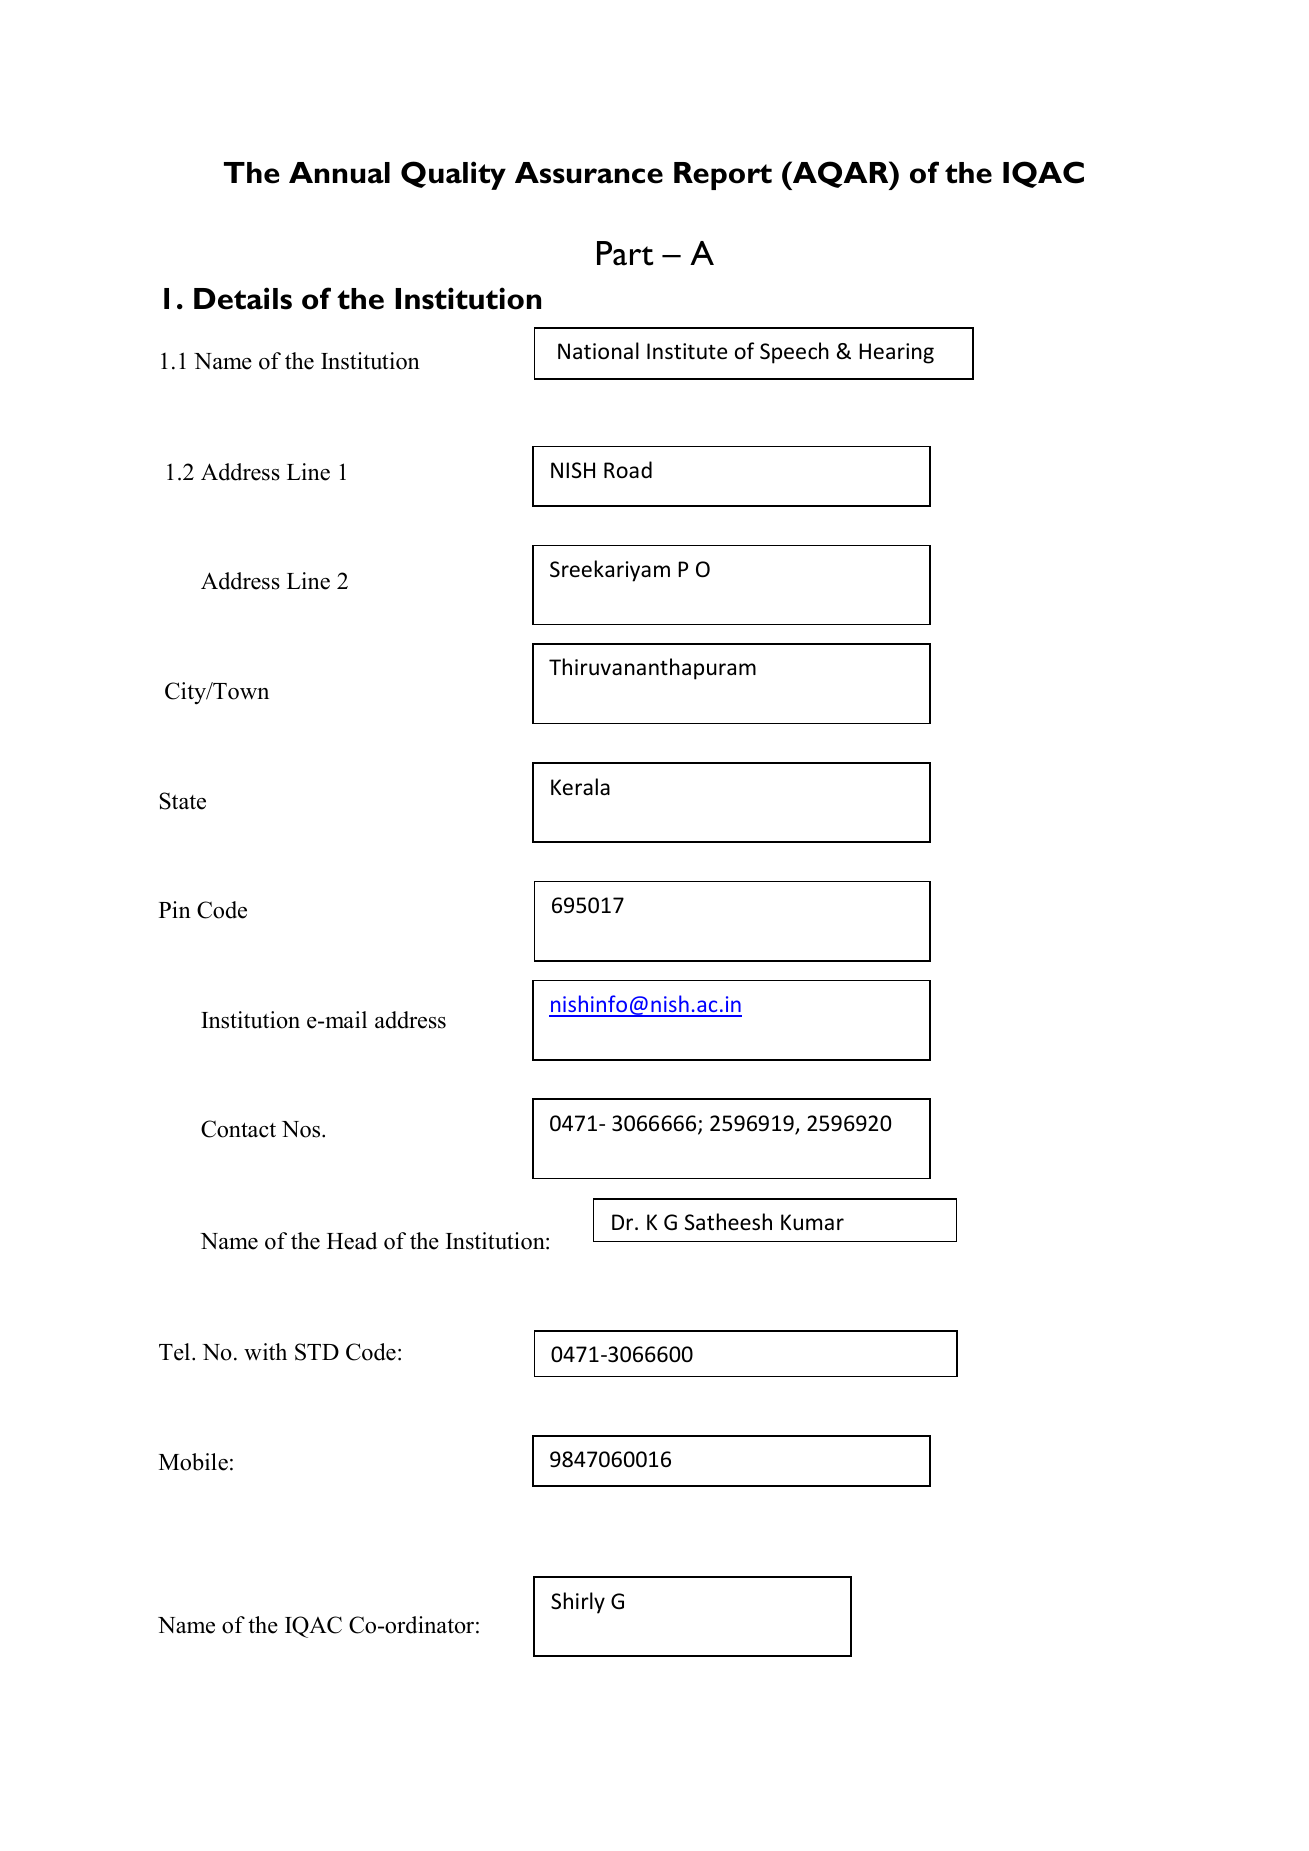 Image resolution: width=1309 pixels, height=1851 pixels. I want to click on with, so click(265, 1351).
